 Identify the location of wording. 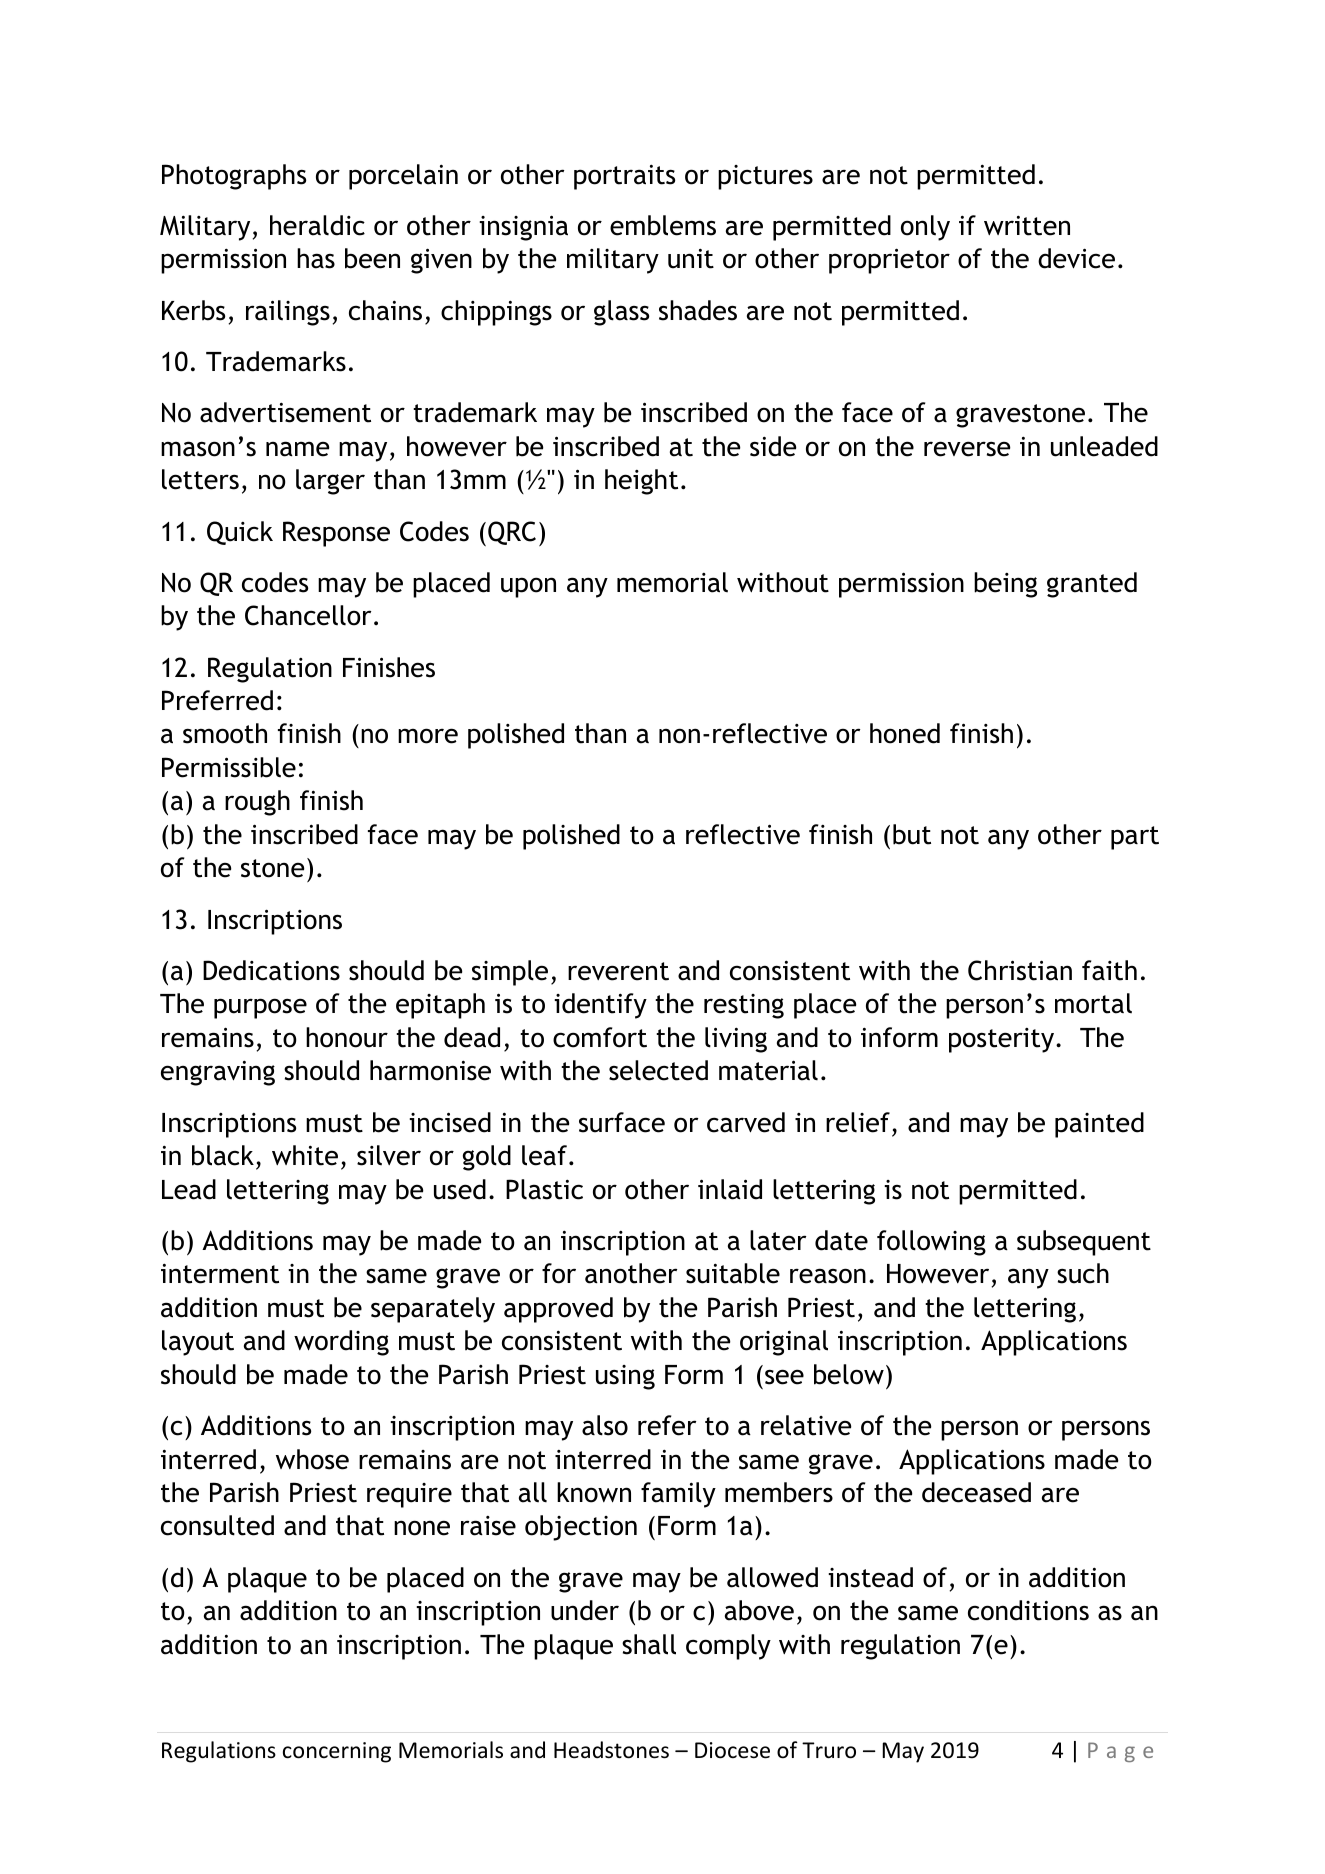
(341, 1343).
